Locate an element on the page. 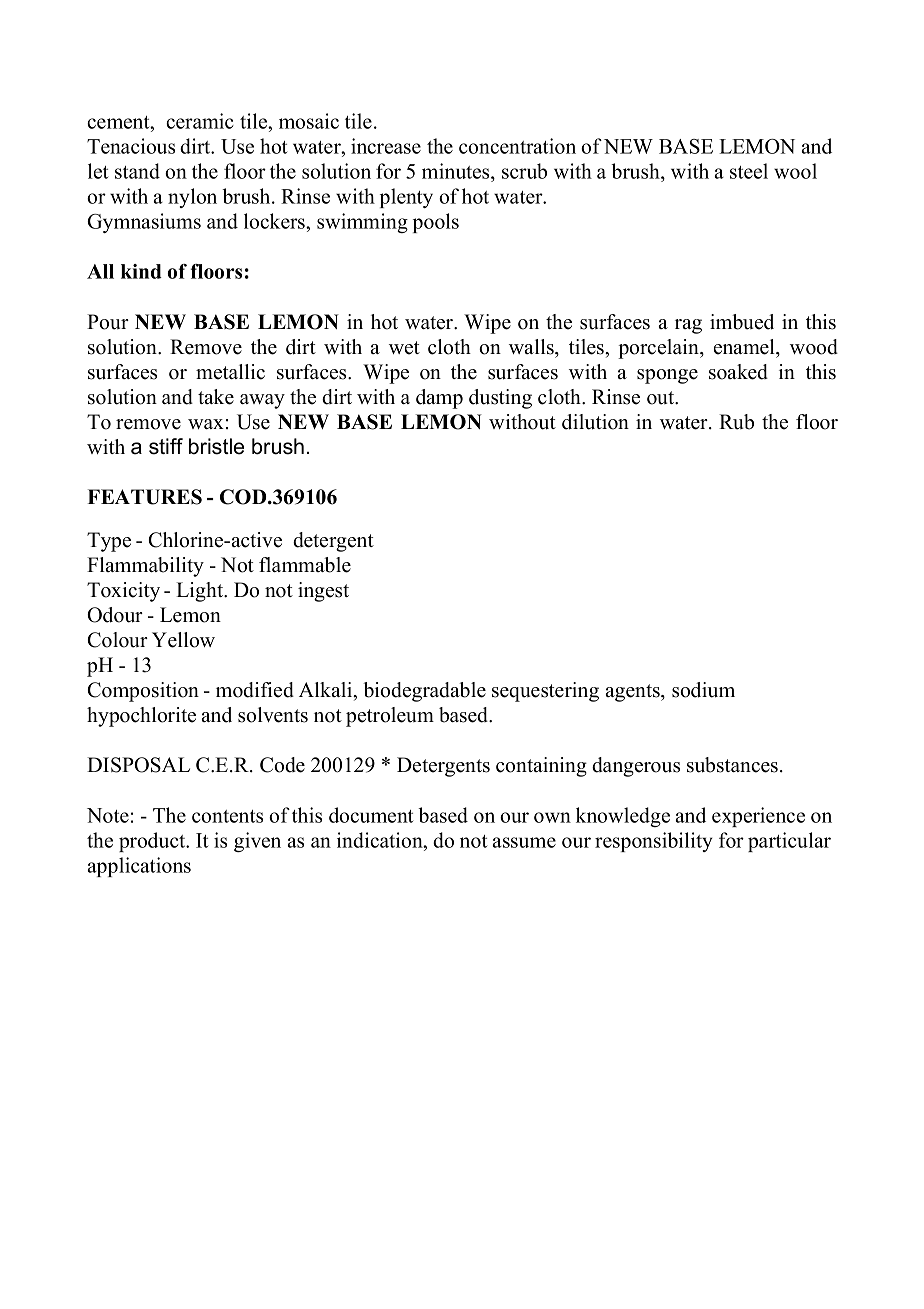 Image resolution: width=924 pixels, height=1309 pixels. stand is located at coordinates (137, 171).
